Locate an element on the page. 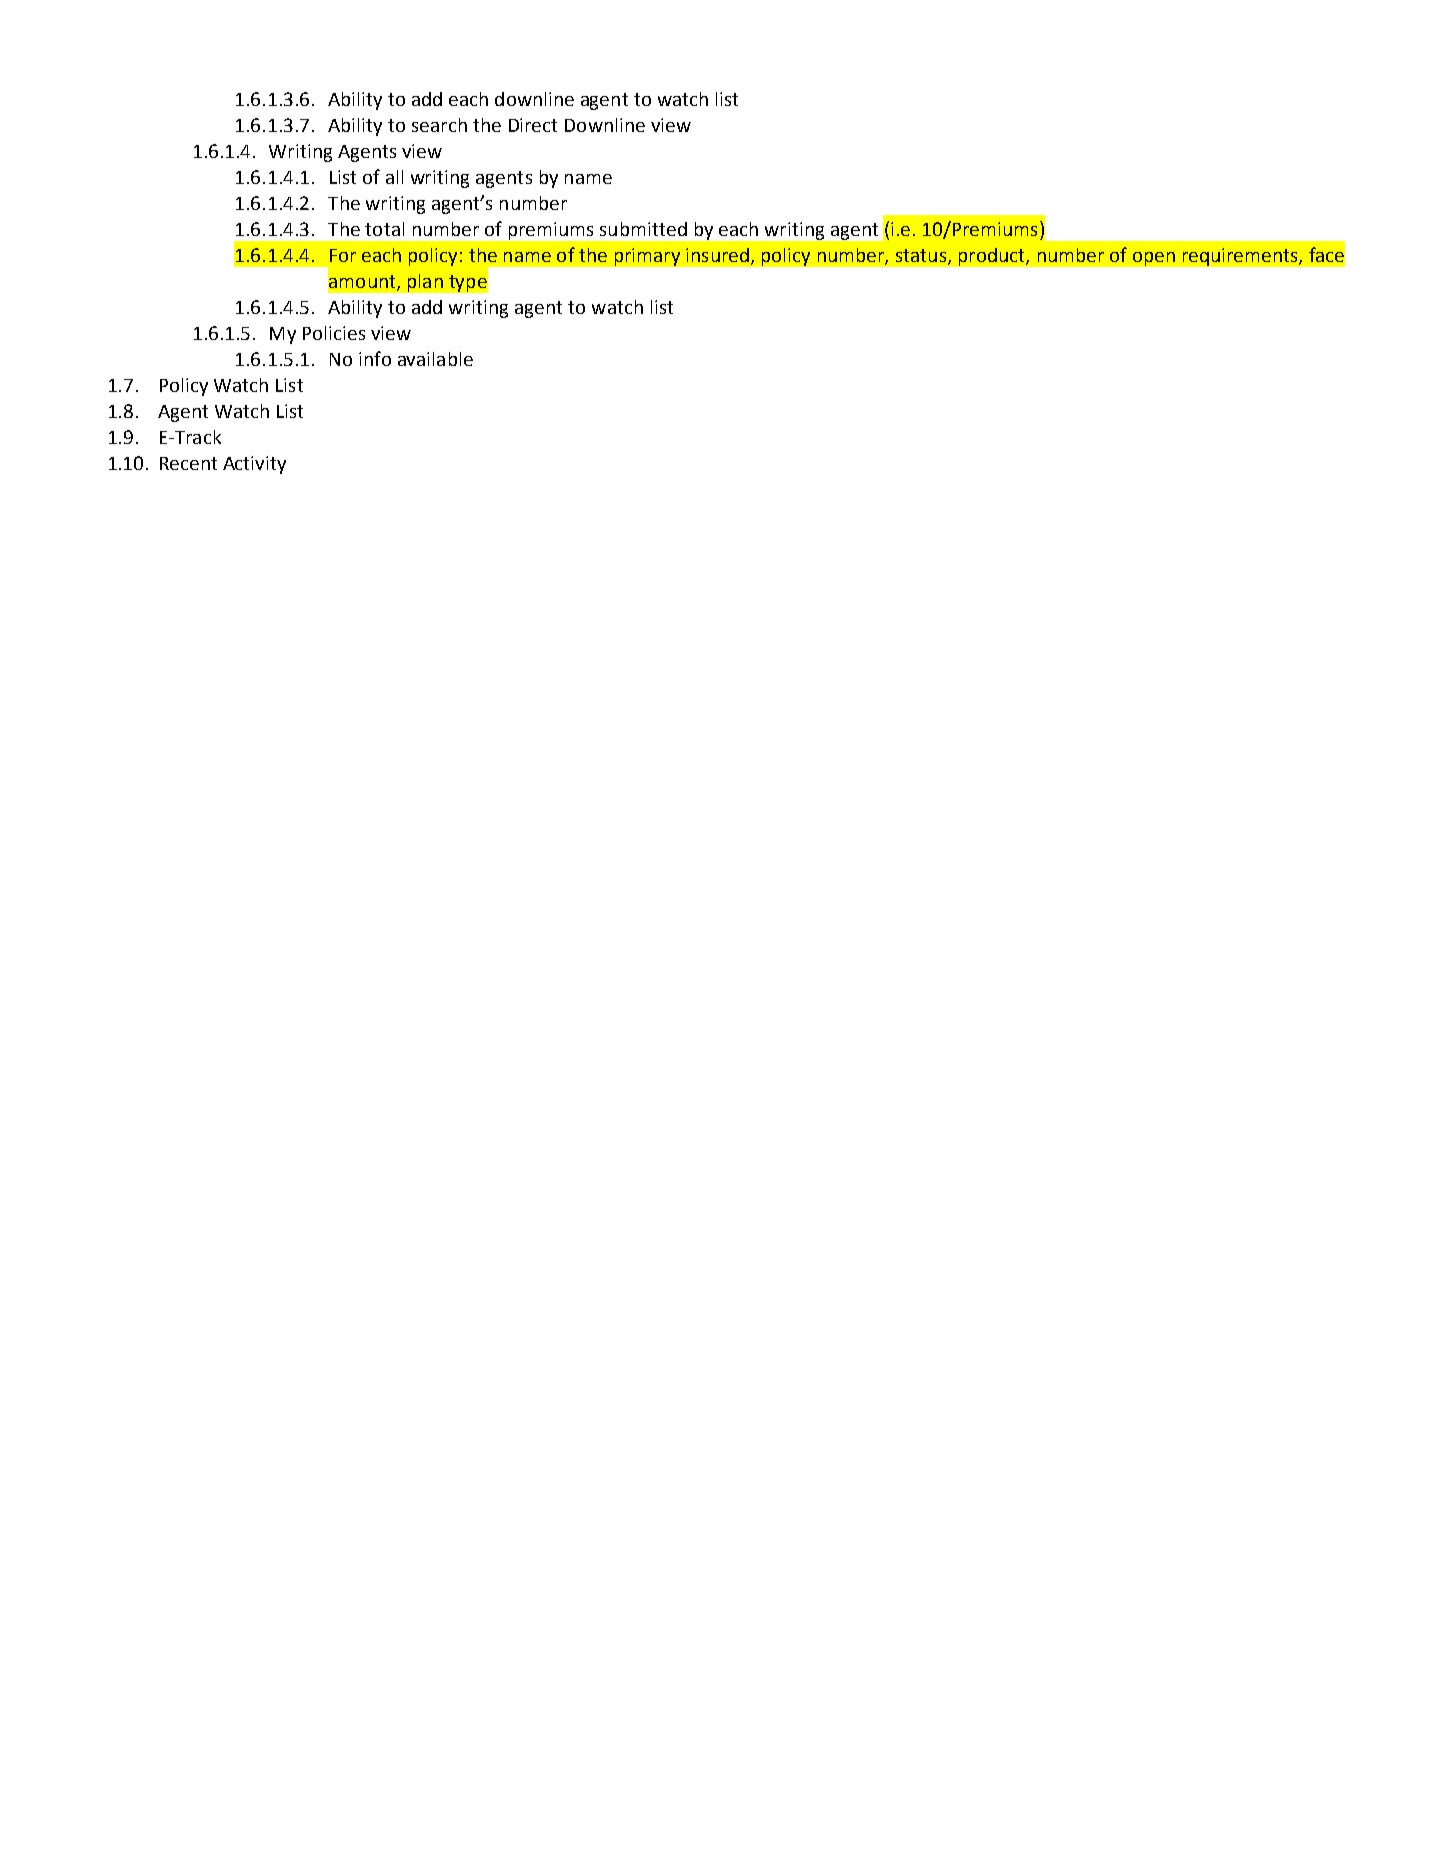  open is located at coordinates (1154, 259).
